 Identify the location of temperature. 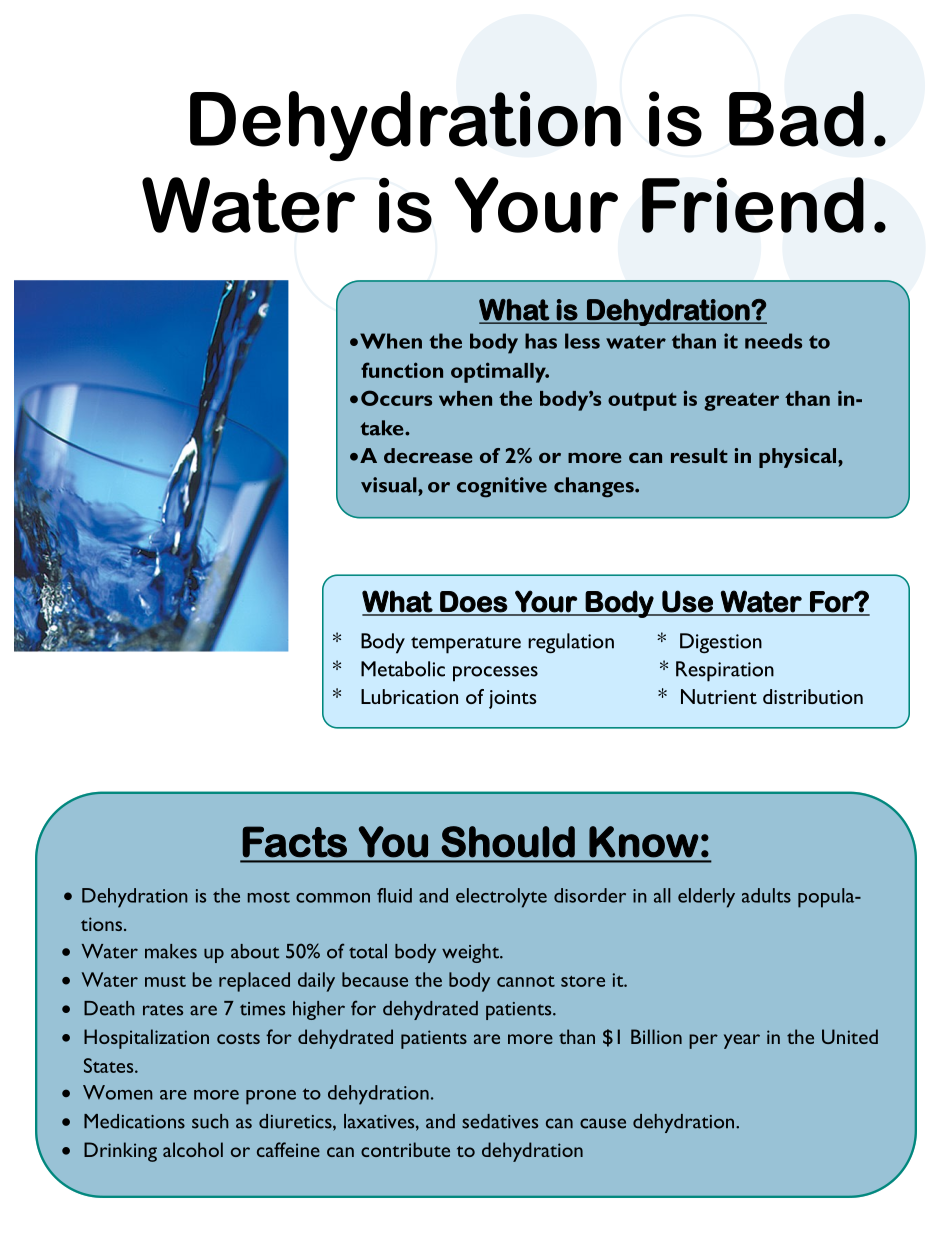
(466, 645).
